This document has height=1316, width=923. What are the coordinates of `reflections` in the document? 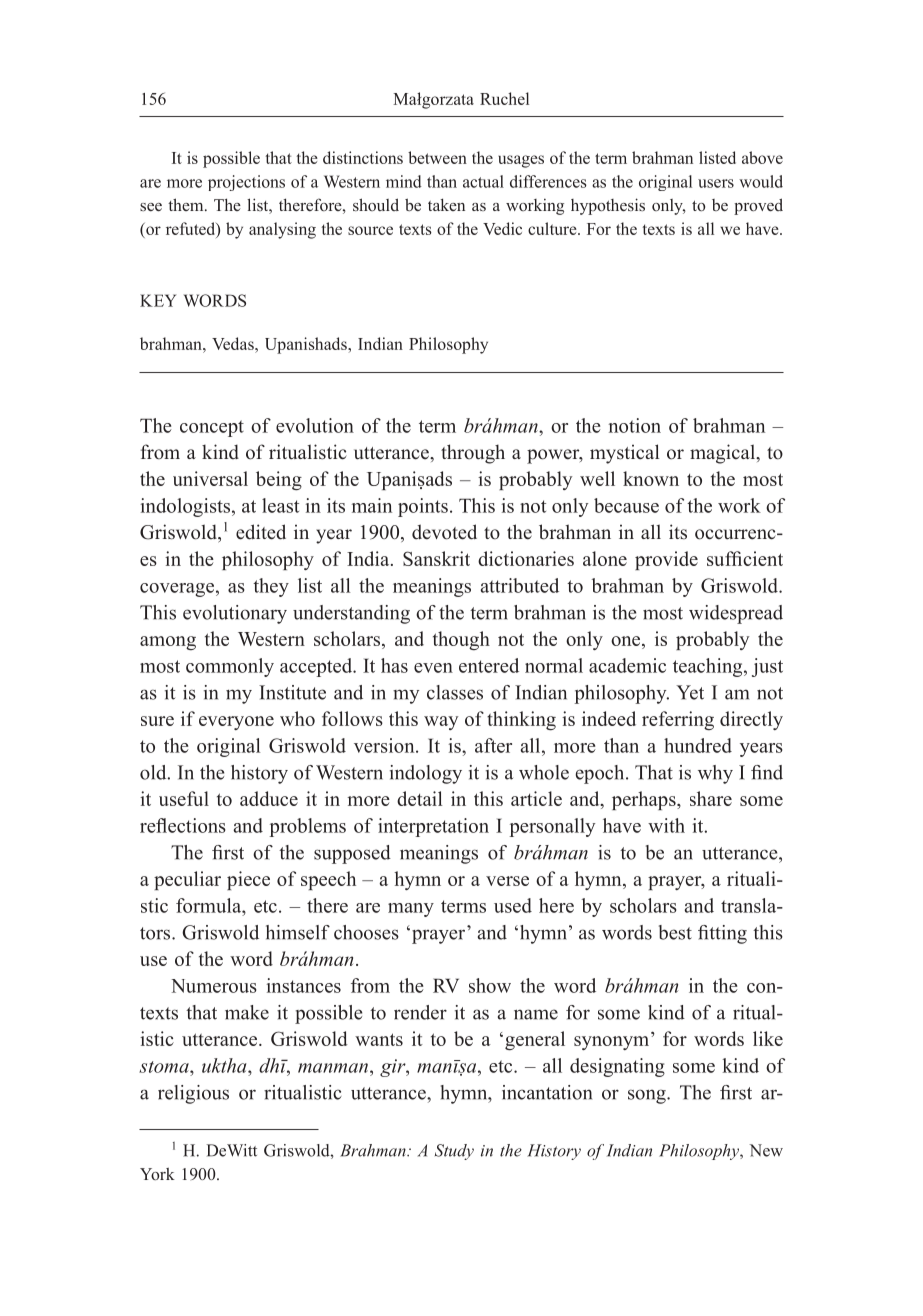 It's located at (183, 825).
